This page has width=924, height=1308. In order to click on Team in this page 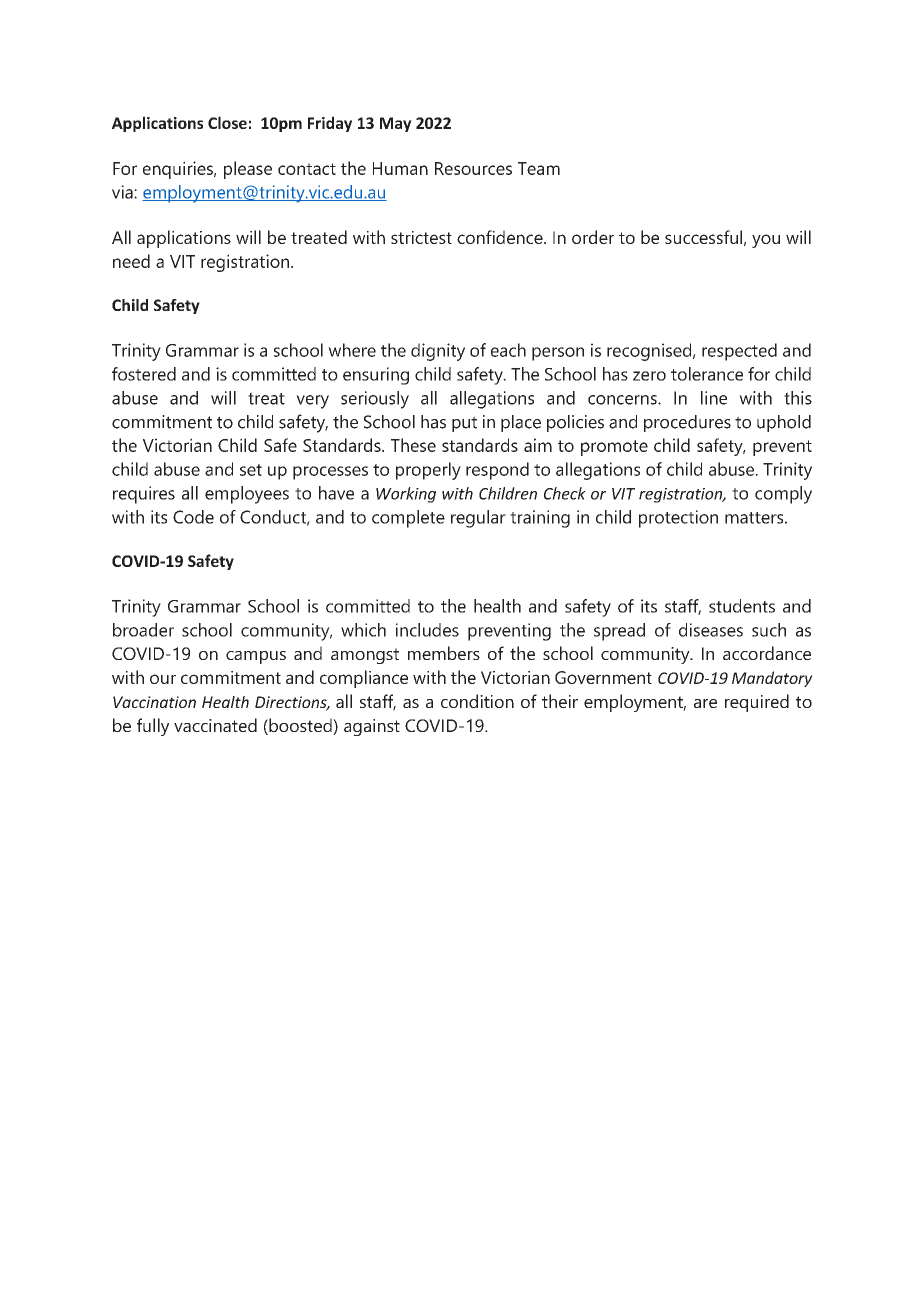, I will do `click(539, 168)`.
